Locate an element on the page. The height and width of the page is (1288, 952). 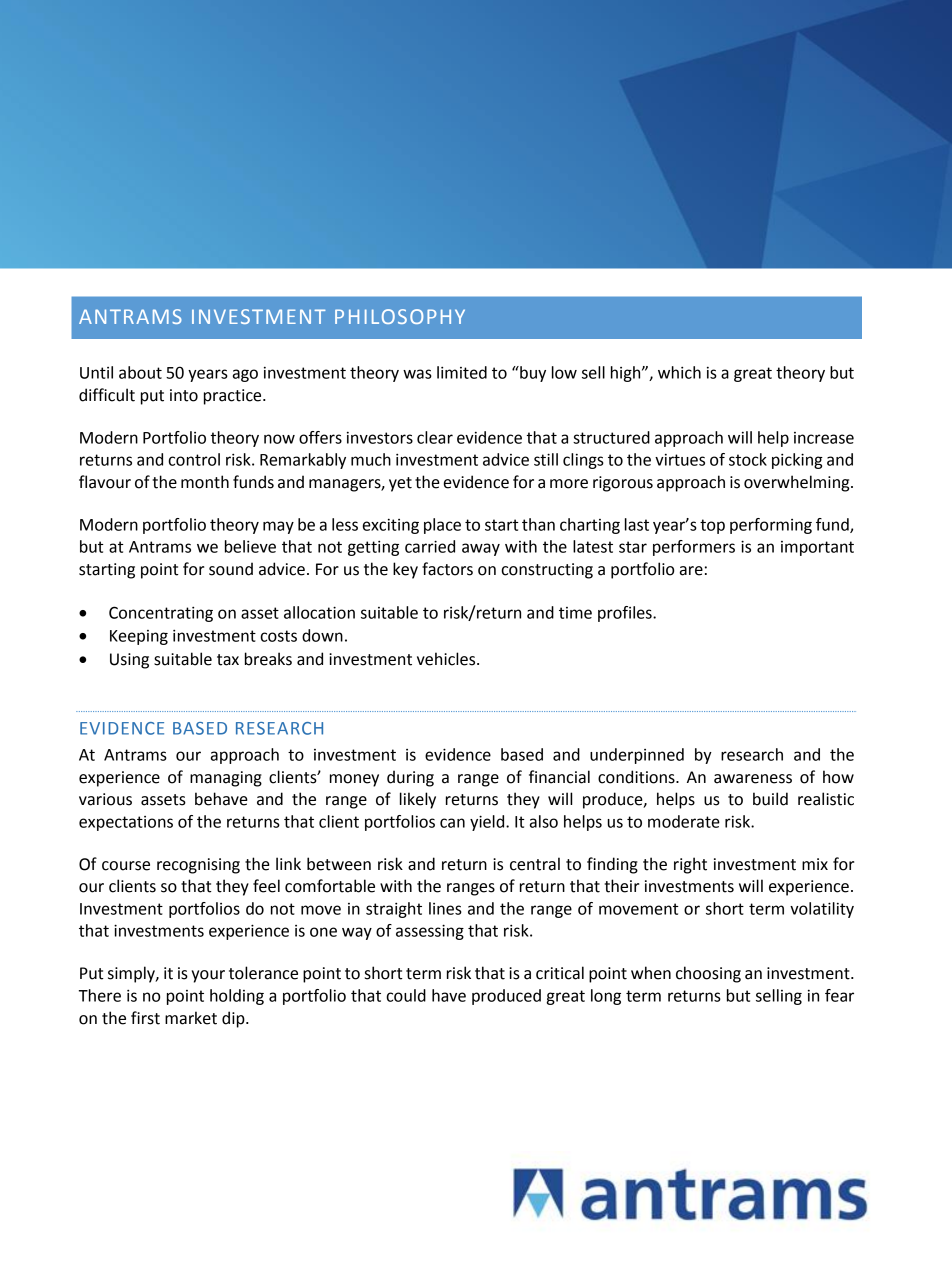
stock is located at coordinates (748, 459).
